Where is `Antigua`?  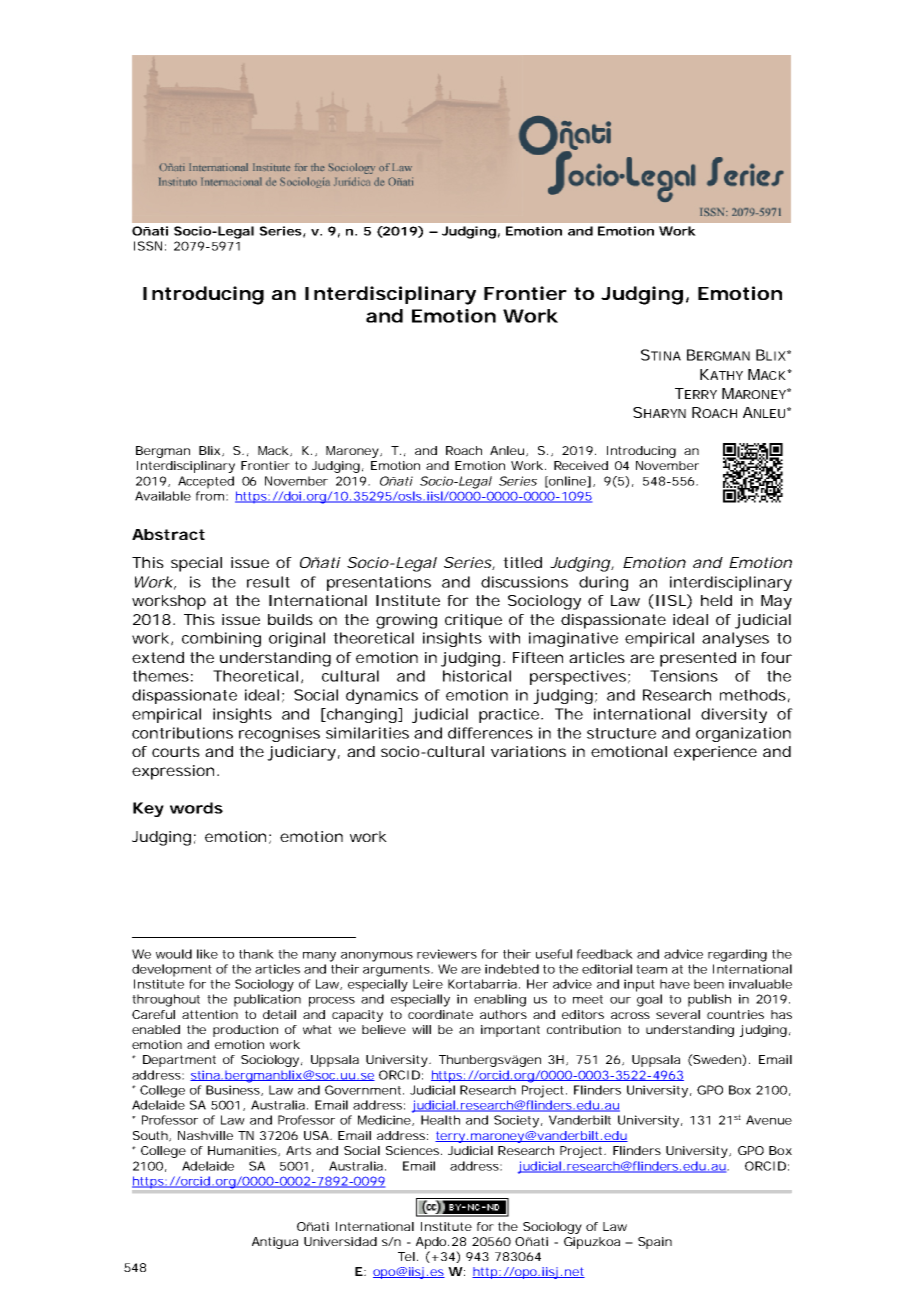
Antigua is located at coordinates (275, 1243).
